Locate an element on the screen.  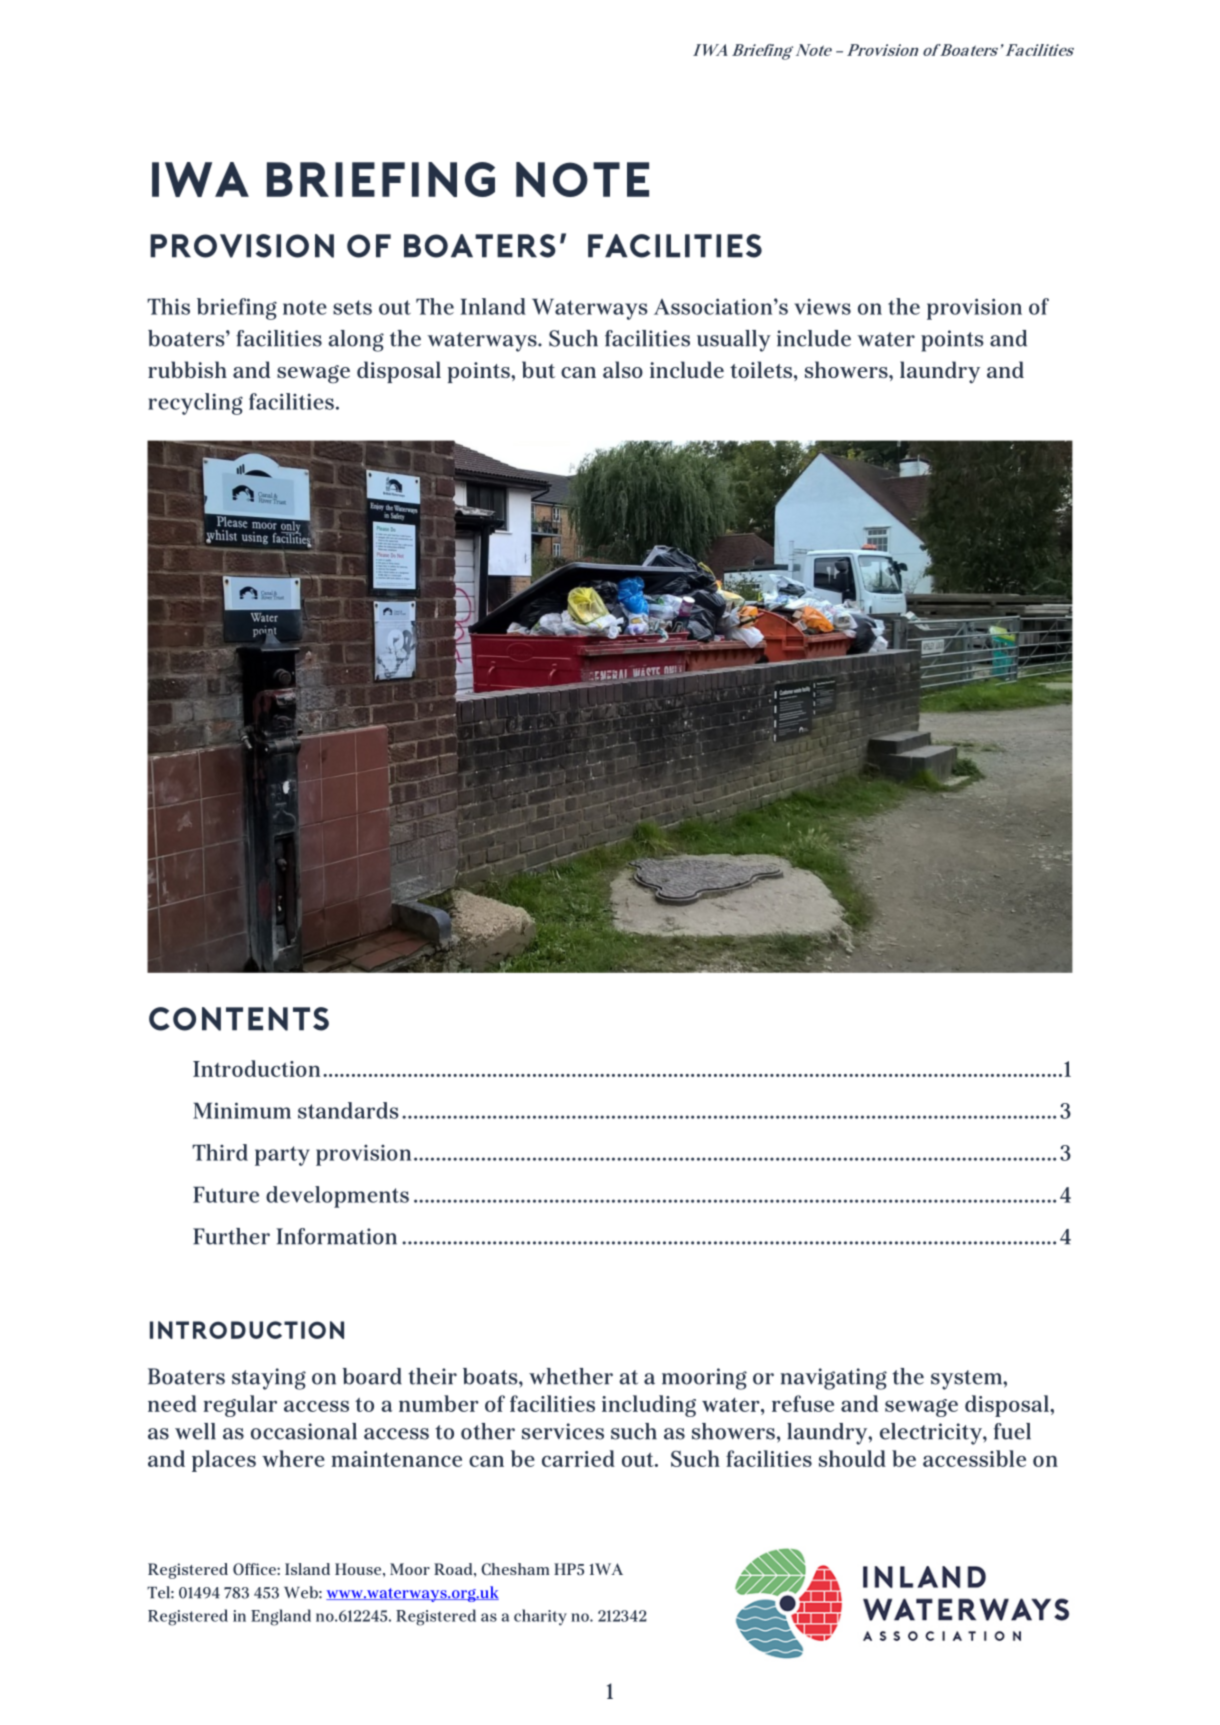
Island is located at coordinates (307, 1569).
